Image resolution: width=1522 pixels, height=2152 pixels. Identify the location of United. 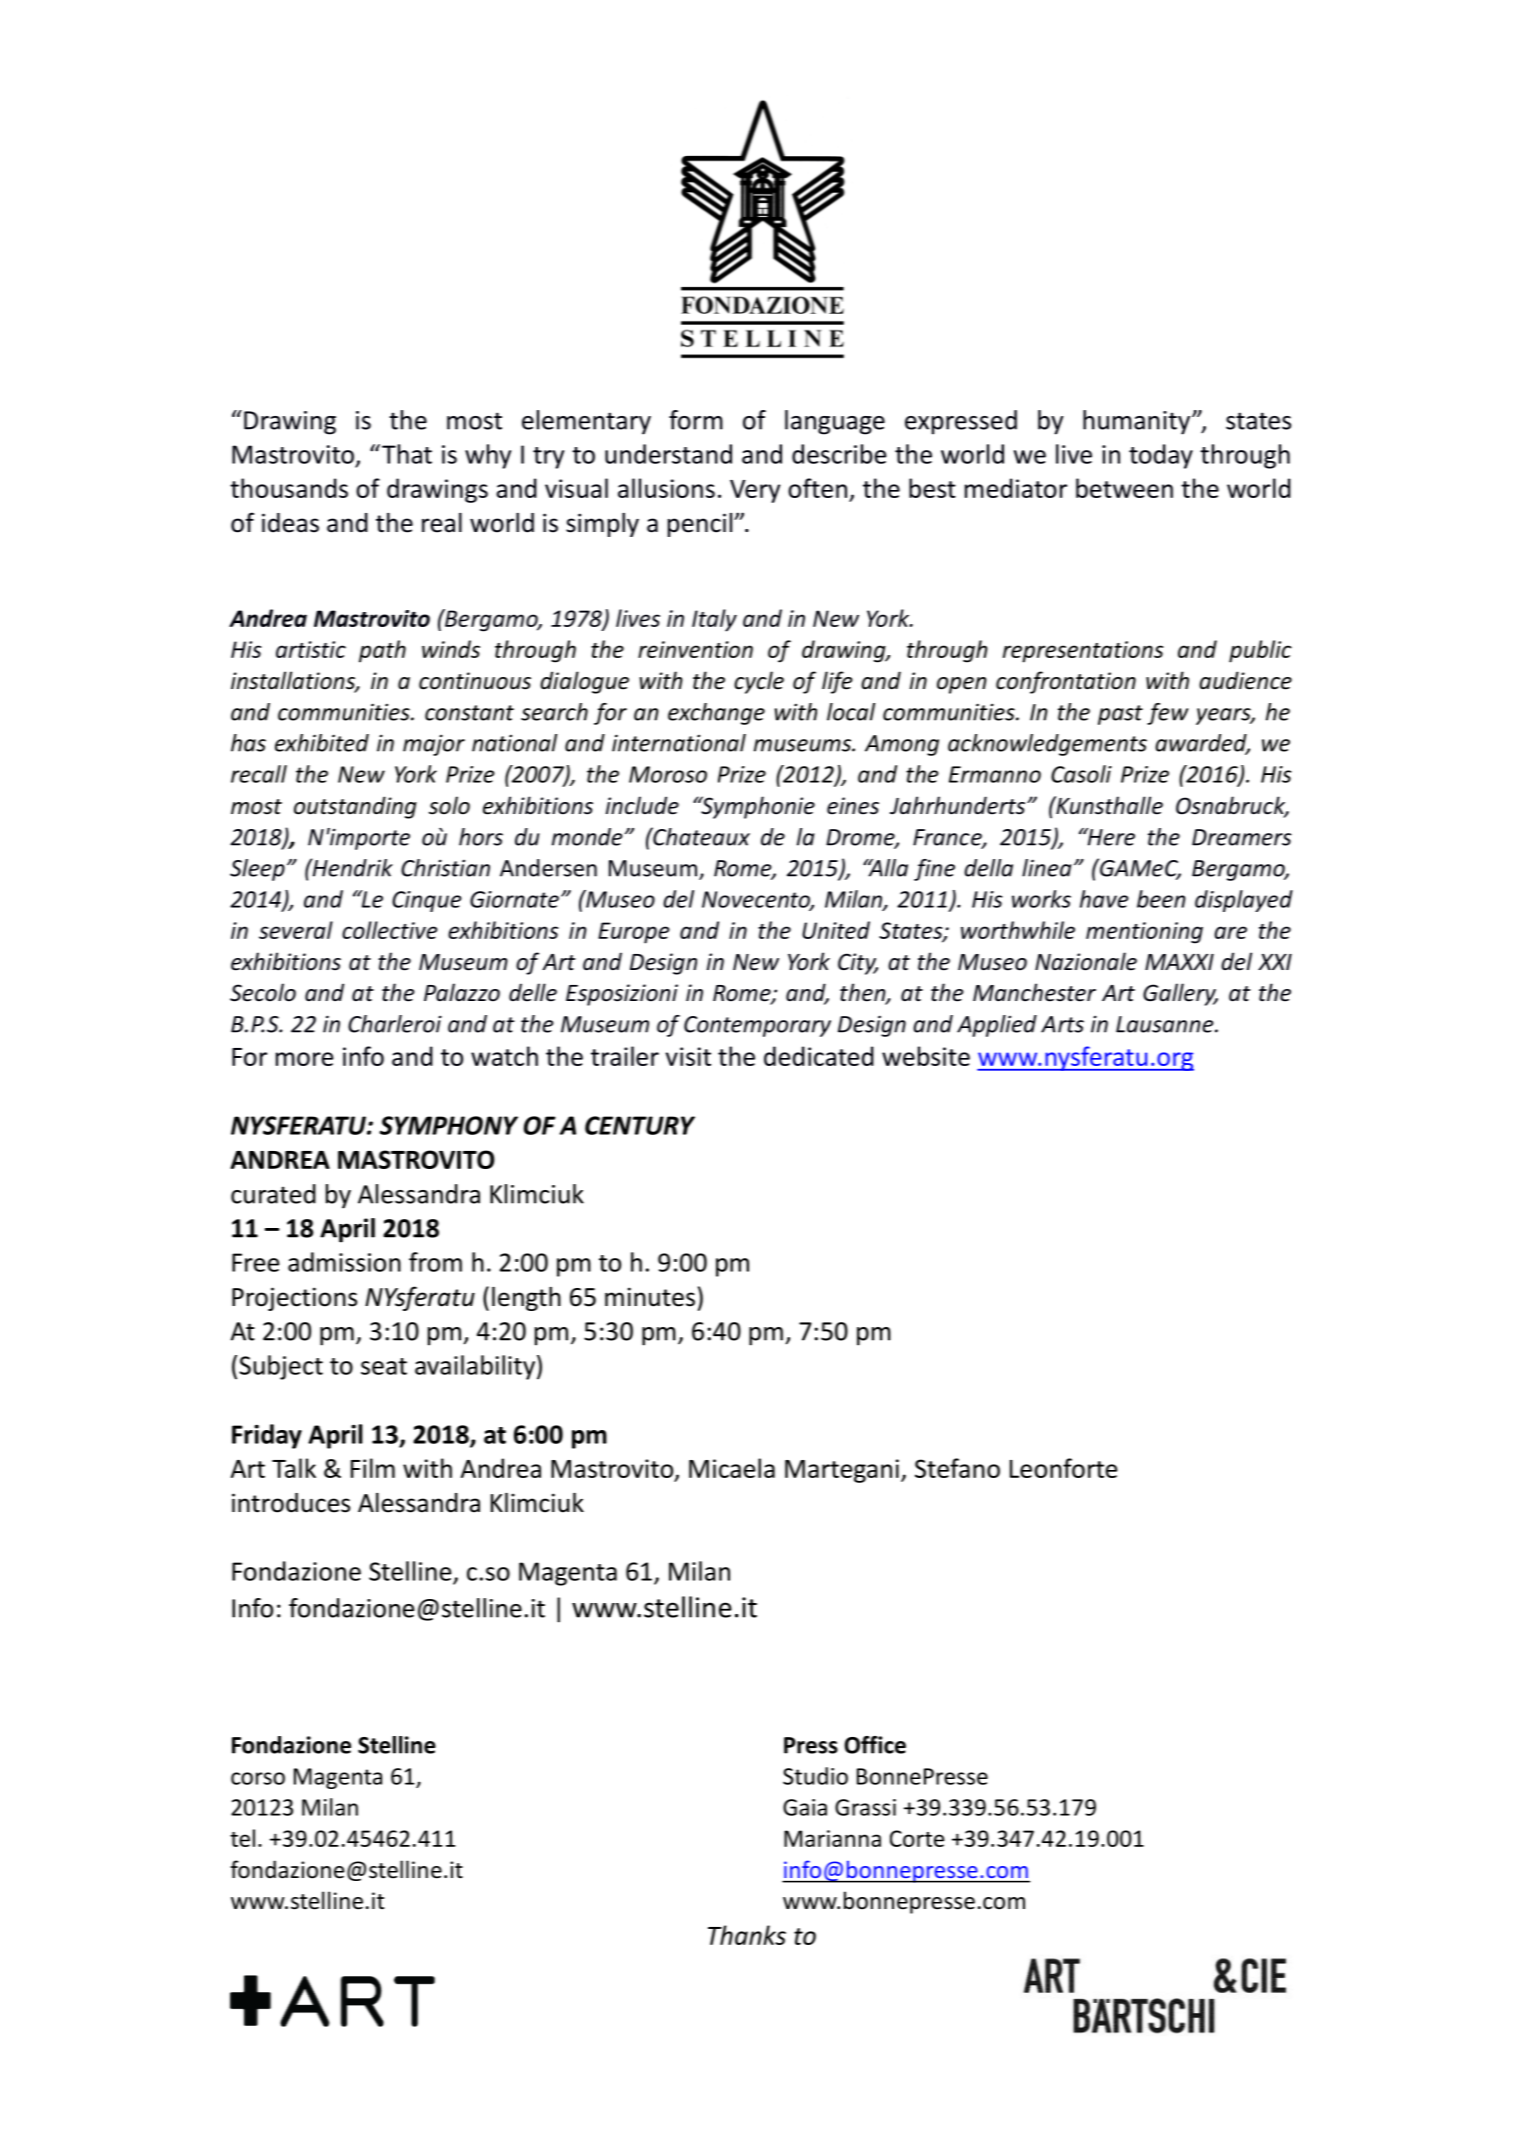
(836, 930).
